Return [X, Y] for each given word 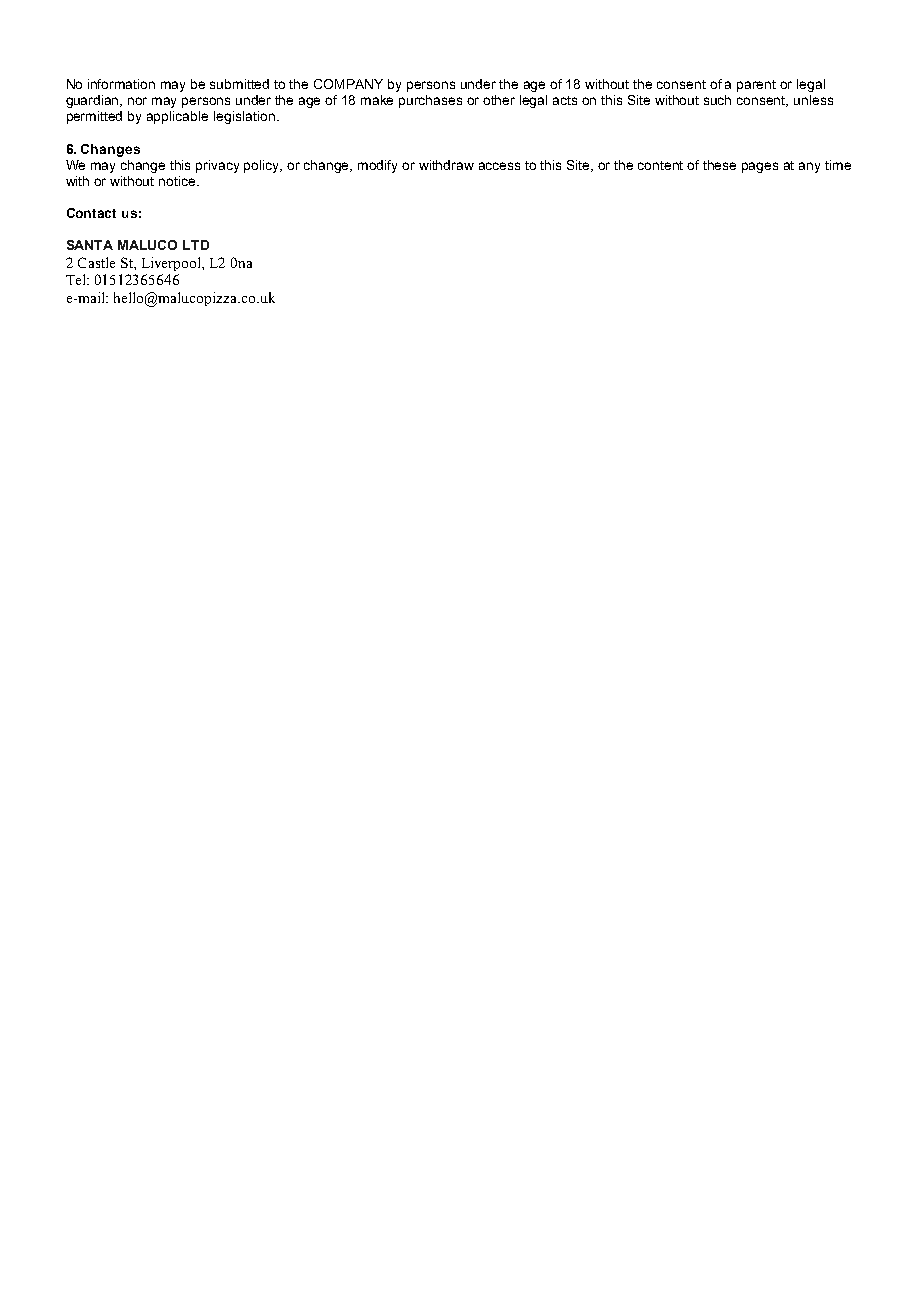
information [121, 84]
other [499, 100]
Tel [77, 279]
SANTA [90, 245]
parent [756, 86]
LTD [196, 245]
